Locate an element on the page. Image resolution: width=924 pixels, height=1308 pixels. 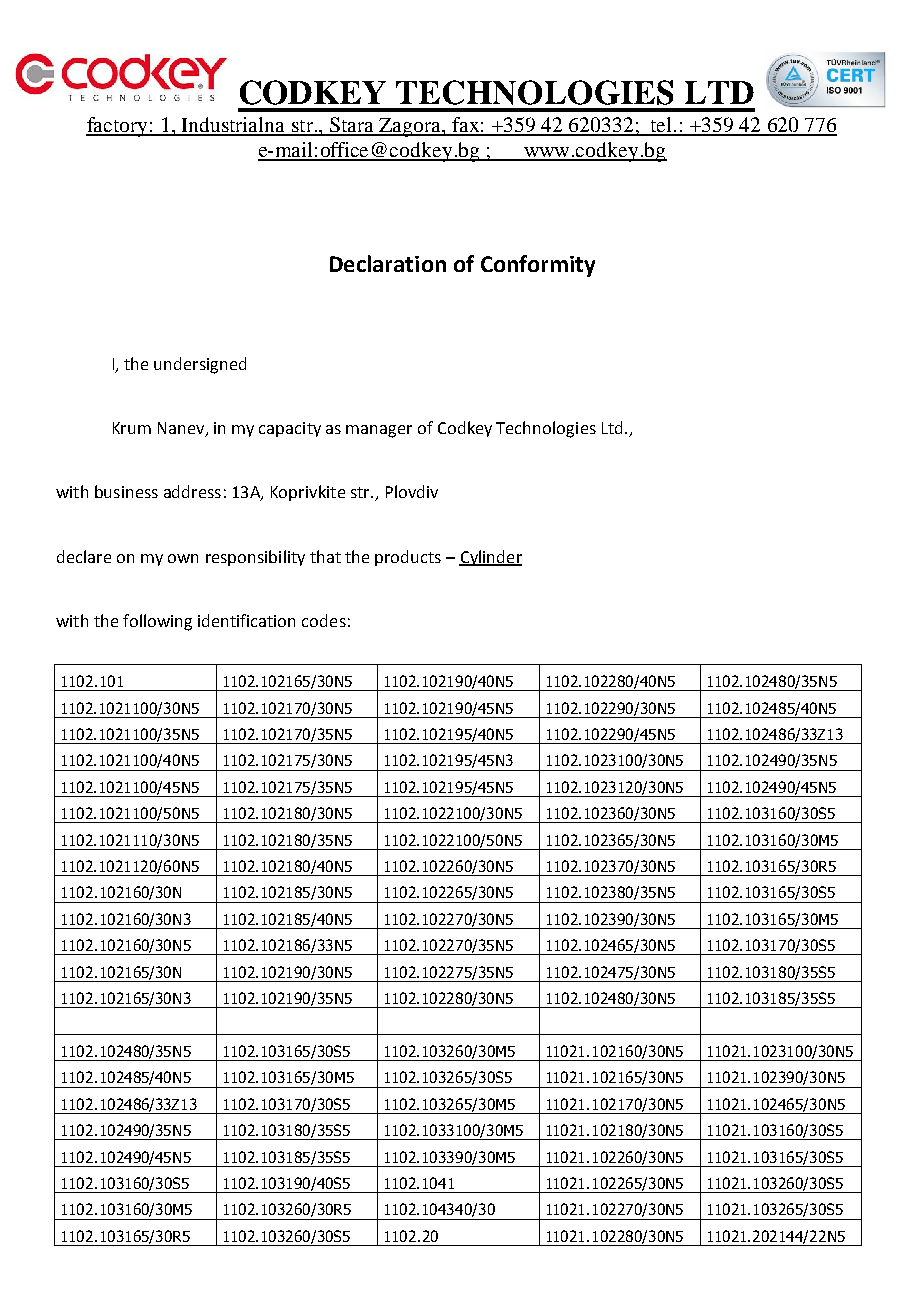
tel is located at coordinates (661, 126).
